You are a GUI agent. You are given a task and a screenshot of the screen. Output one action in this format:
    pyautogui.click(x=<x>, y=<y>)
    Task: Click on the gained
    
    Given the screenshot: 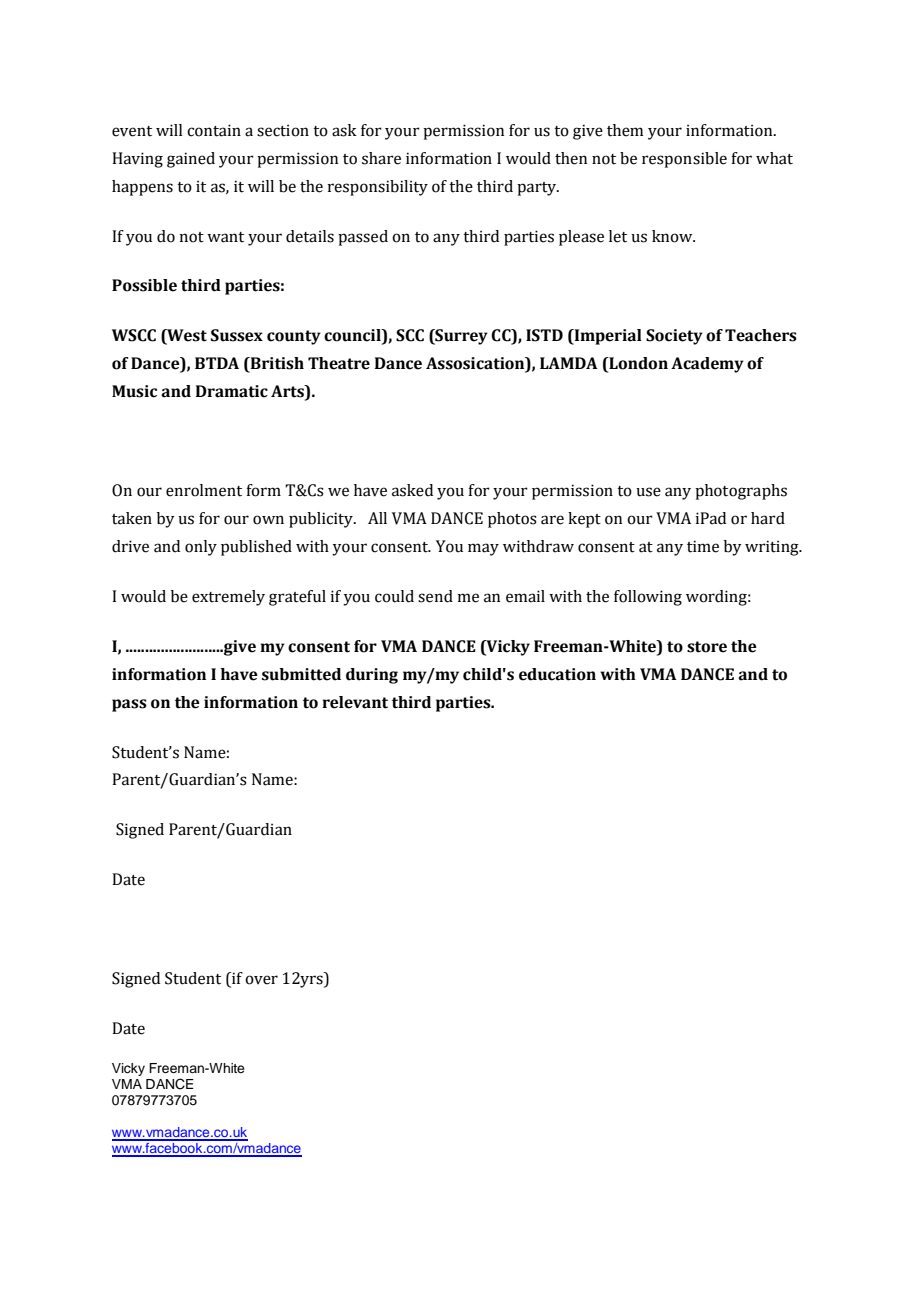 What is the action you would take?
    pyautogui.click(x=191, y=160)
